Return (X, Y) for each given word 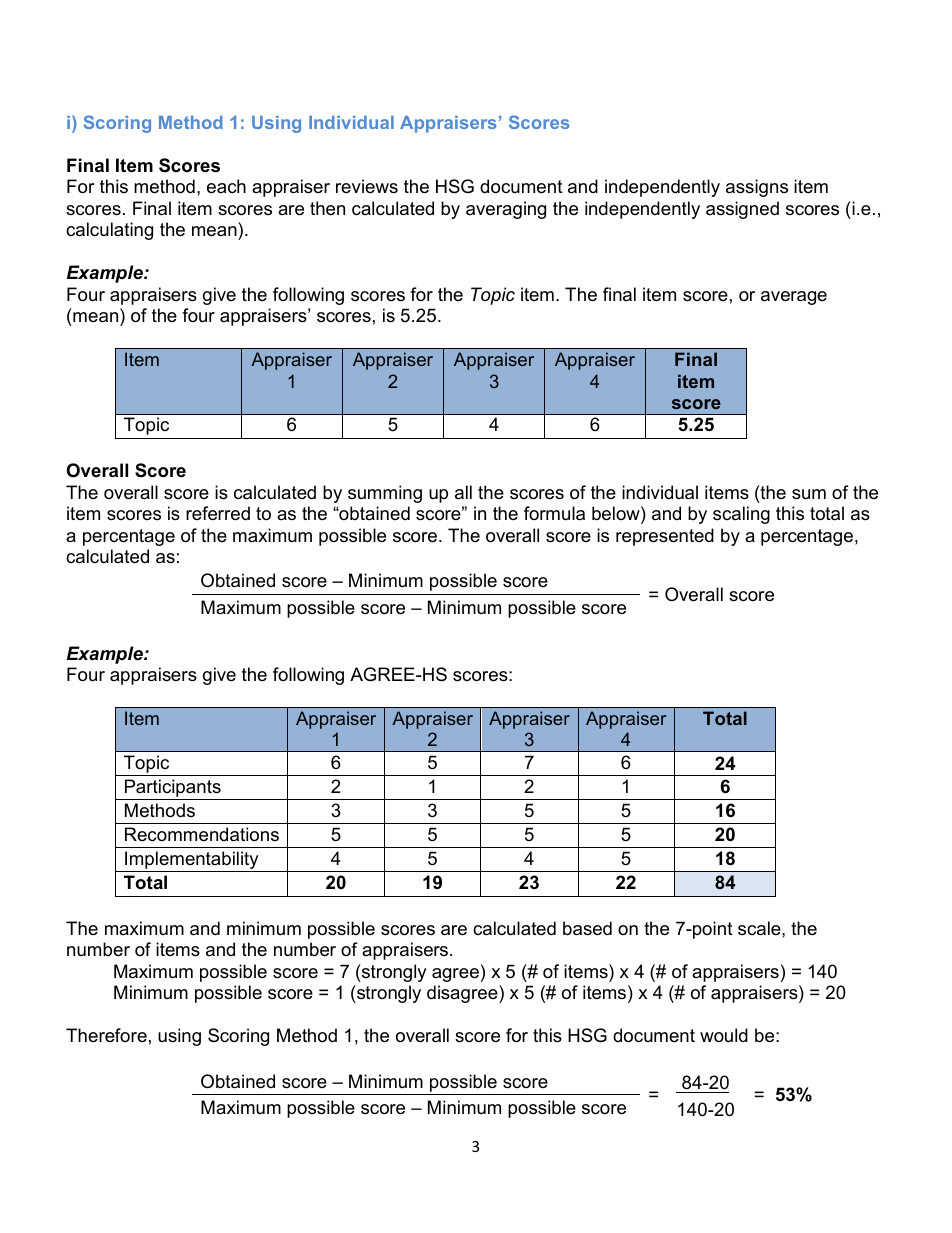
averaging (506, 210)
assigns (757, 188)
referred (218, 513)
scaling (741, 515)
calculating (109, 231)
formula (554, 513)
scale (760, 928)
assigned (742, 210)
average (794, 298)
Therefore (106, 1035)
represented (665, 537)
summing (385, 494)
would (724, 1035)
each (226, 186)
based (587, 928)
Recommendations (202, 834)
